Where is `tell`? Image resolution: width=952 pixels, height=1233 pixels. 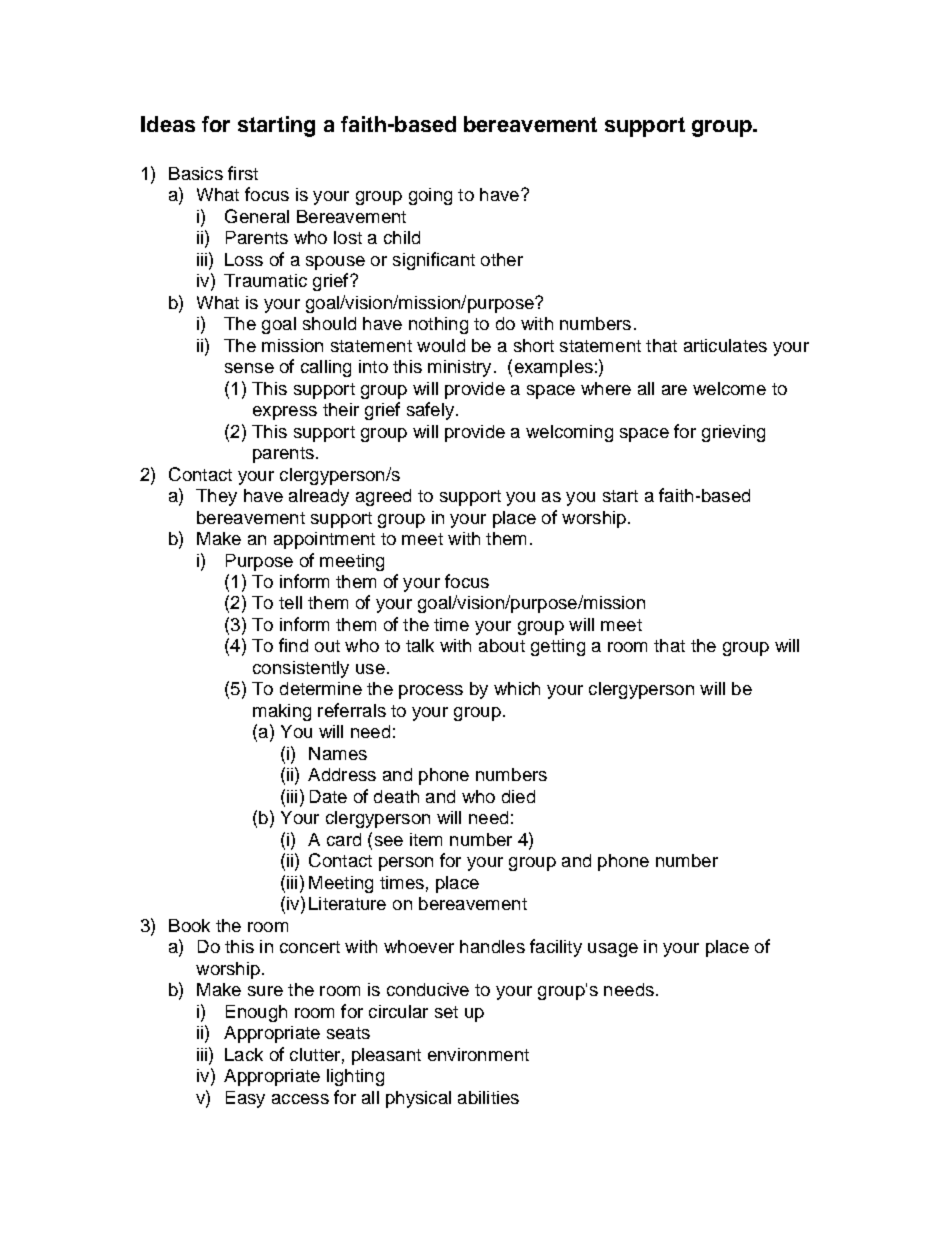
tell is located at coordinates (290, 602).
